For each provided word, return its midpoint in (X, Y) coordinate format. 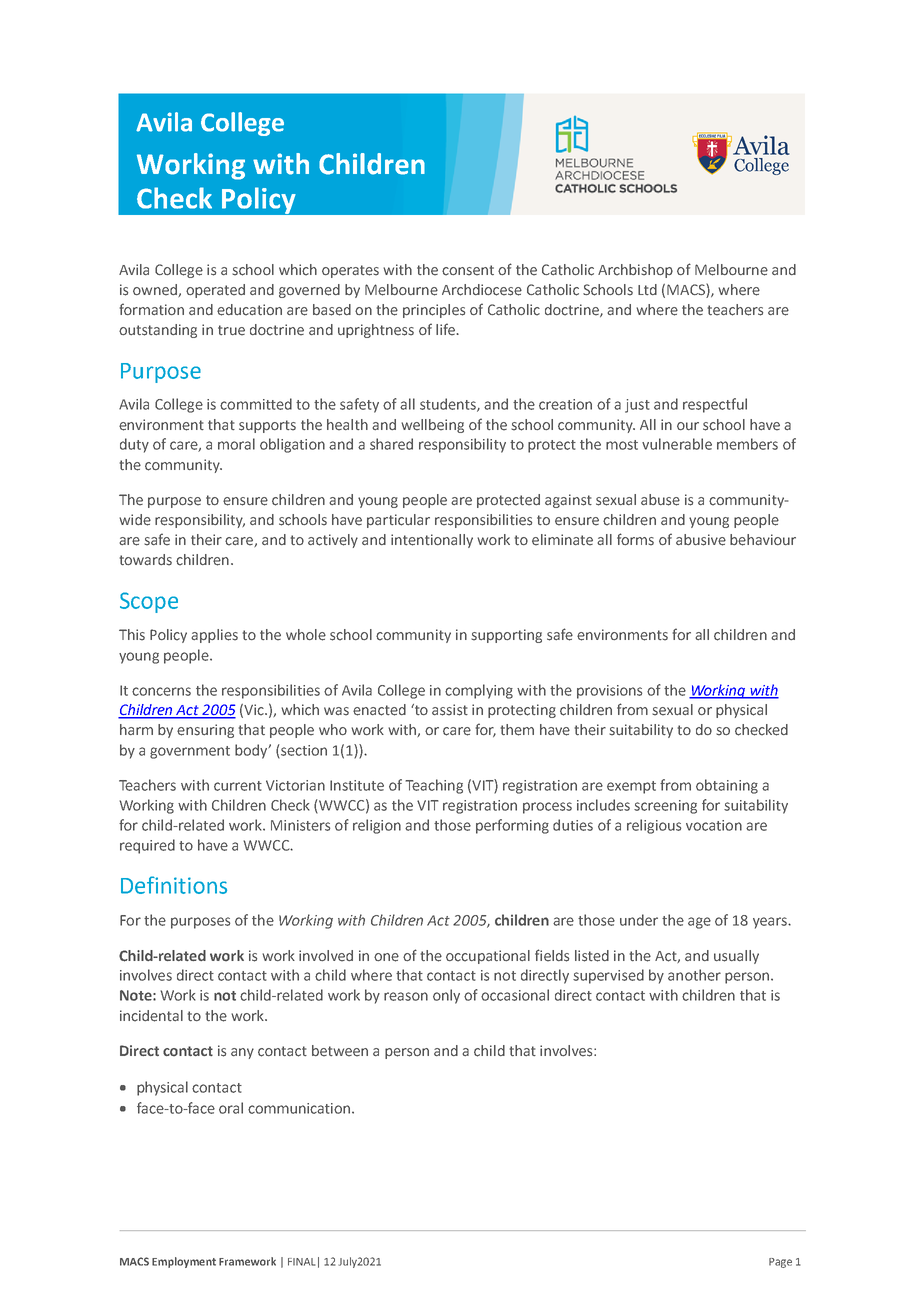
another (694, 975)
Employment (184, 1262)
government (190, 752)
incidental (151, 1016)
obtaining (727, 786)
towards (146, 560)
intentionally (432, 541)
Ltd (647, 289)
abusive (701, 540)
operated (215, 291)
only (446, 996)
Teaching (434, 786)
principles (434, 311)
